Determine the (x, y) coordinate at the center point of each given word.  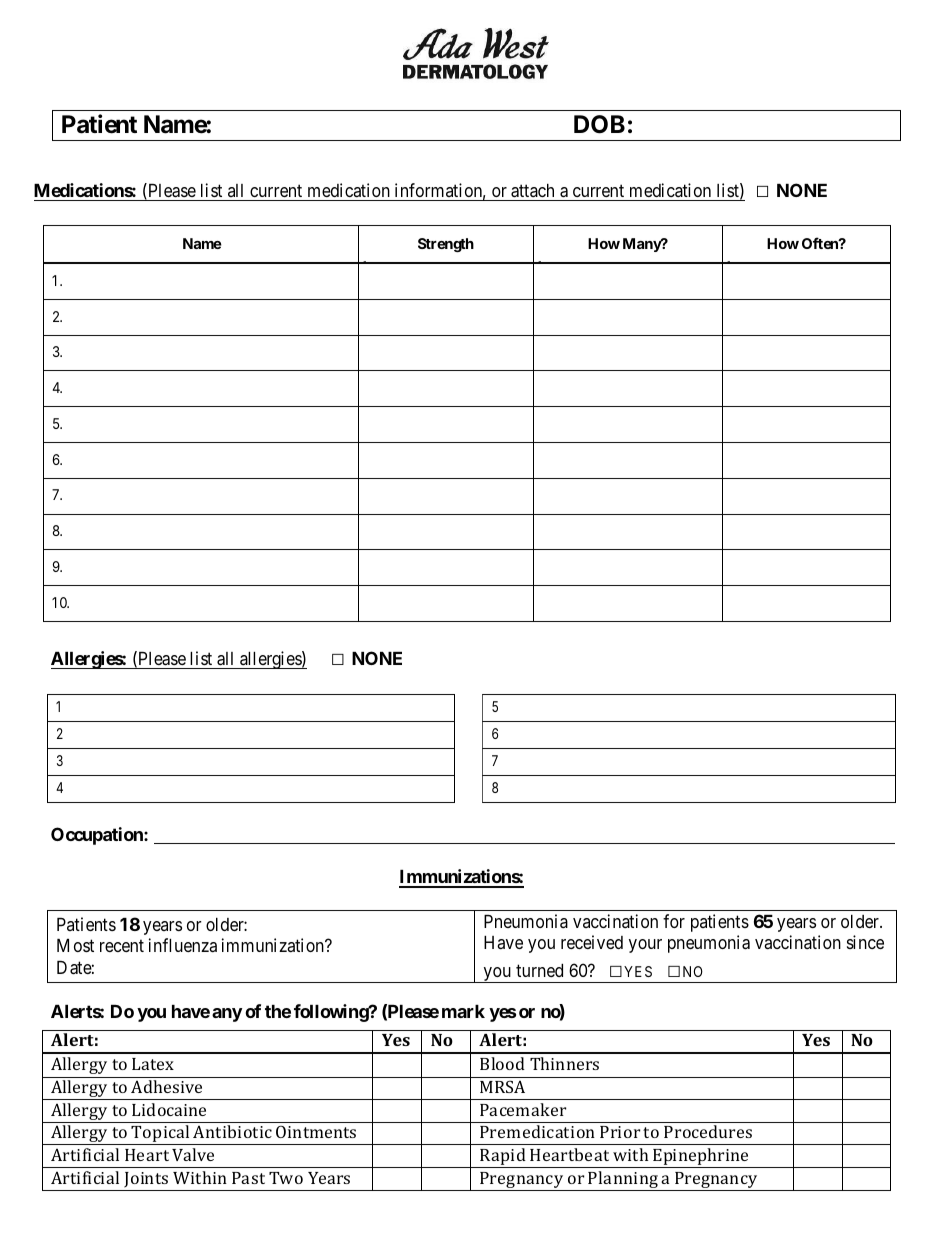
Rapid (503, 1158)
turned (539, 970)
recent (122, 946)
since (865, 942)
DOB (599, 124)
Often (821, 243)
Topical (161, 1135)
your (645, 946)
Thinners (564, 1063)
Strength (446, 245)
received (592, 942)
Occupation (98, 836)
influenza (183, 945)
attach (533, 192)
